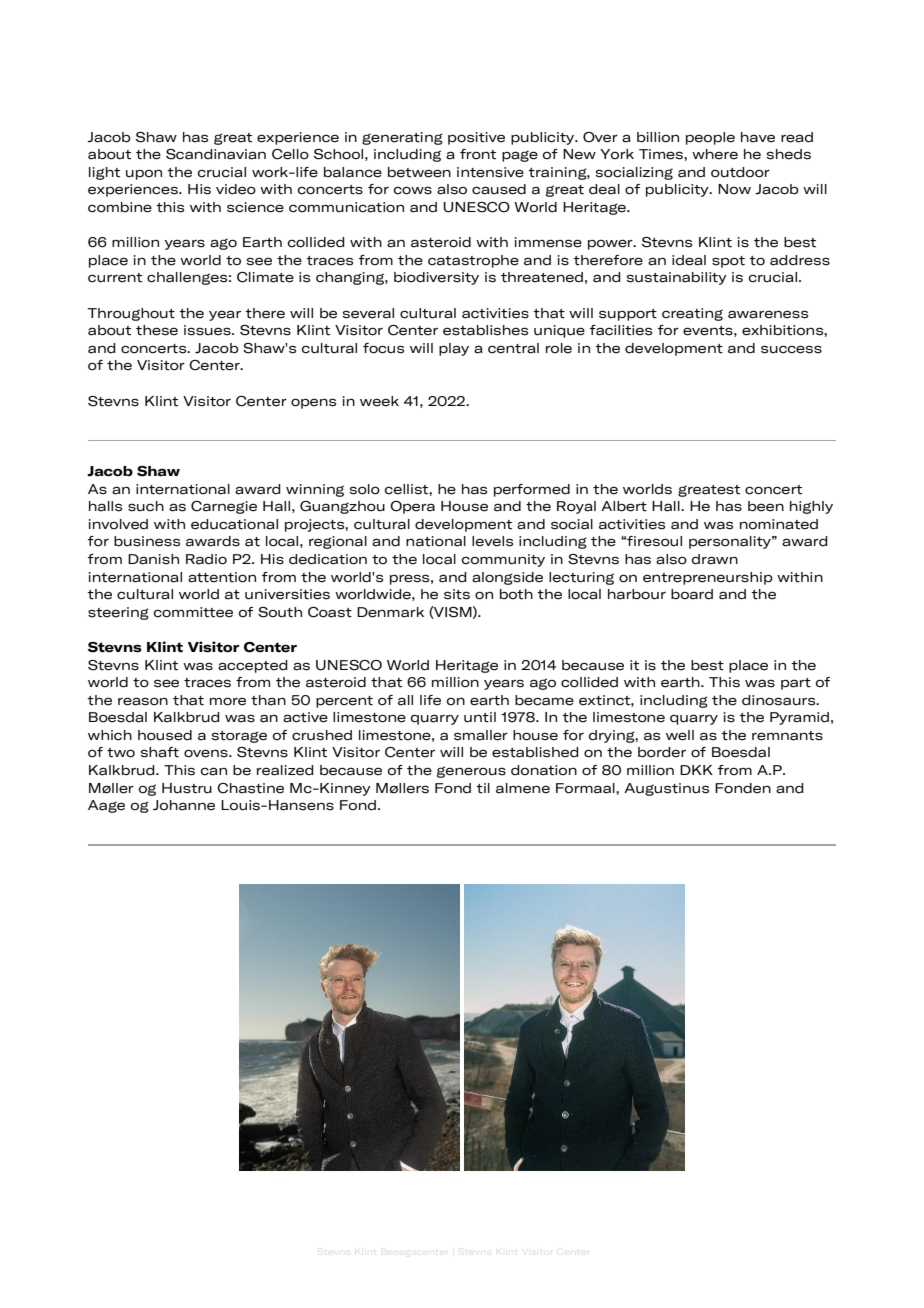 This image has height=1308, width=924. I want to click on Carnegie, so click(224, 507).
